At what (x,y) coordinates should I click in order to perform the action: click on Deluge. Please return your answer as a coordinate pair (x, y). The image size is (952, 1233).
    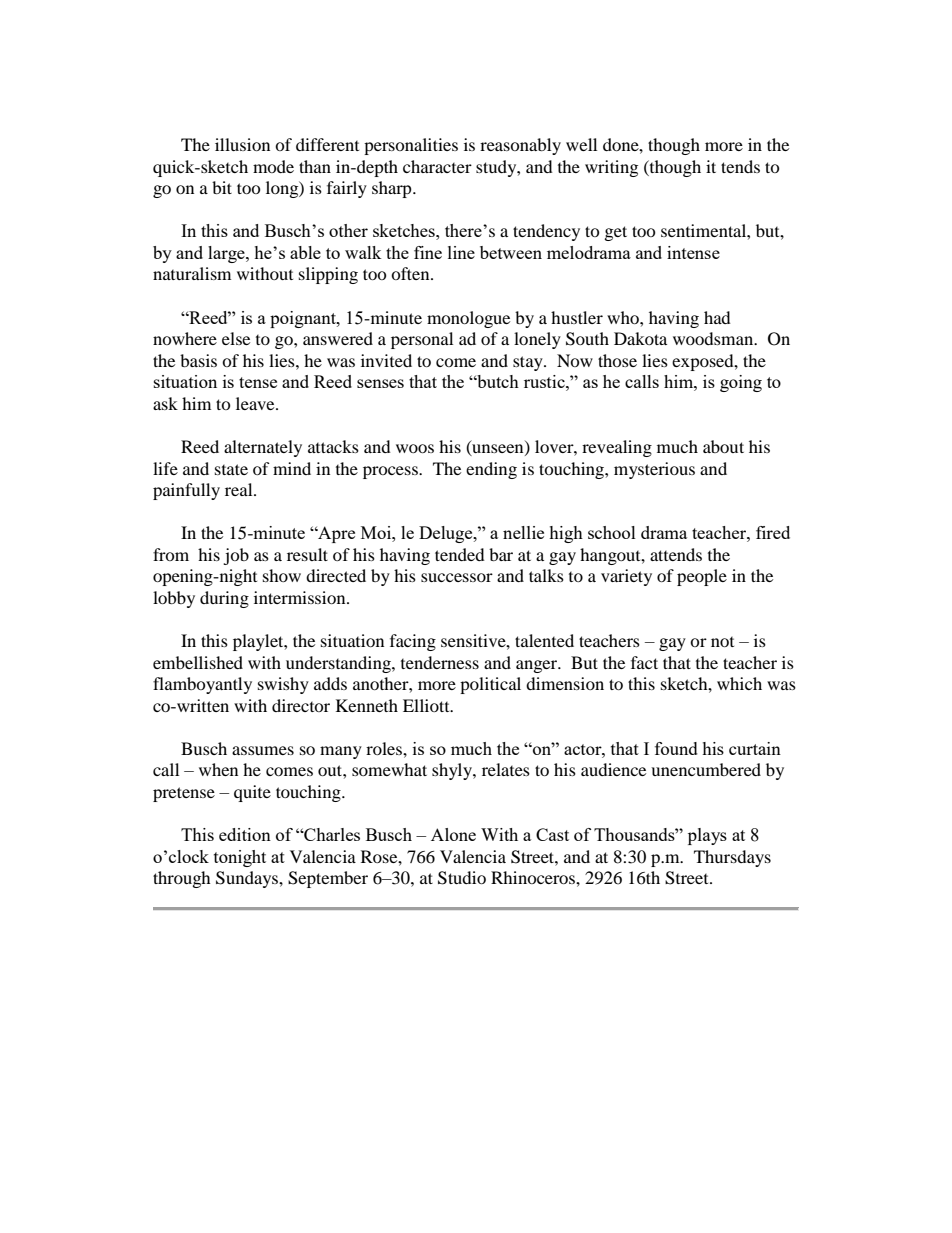
    Looking at the image, I should click on (447, 534).
